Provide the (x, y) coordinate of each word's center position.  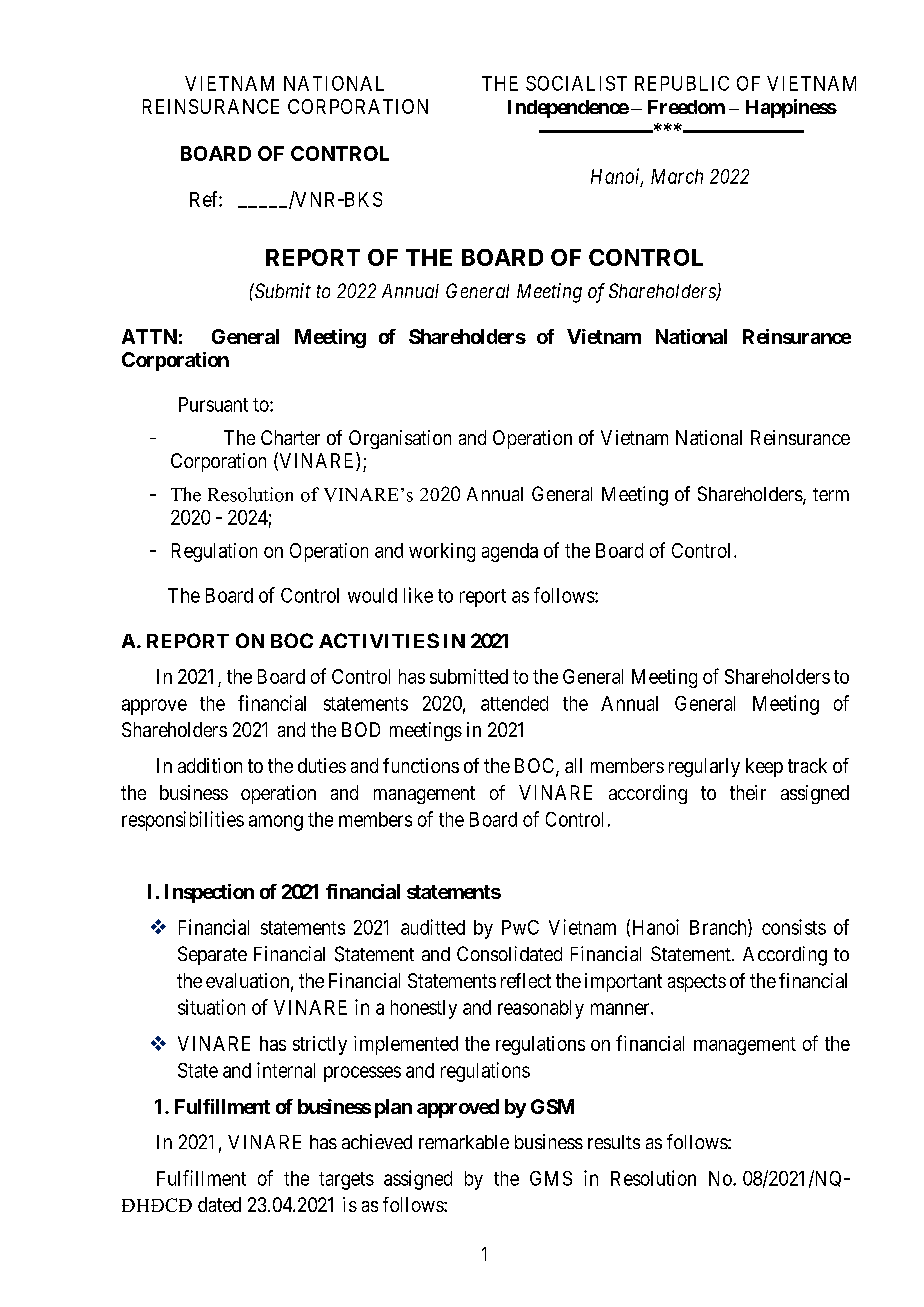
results (614, 1142)
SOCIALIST (576, 83)
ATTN (149, 336)
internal (286, 1070)
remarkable (464, 1142)
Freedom (686, 107)
